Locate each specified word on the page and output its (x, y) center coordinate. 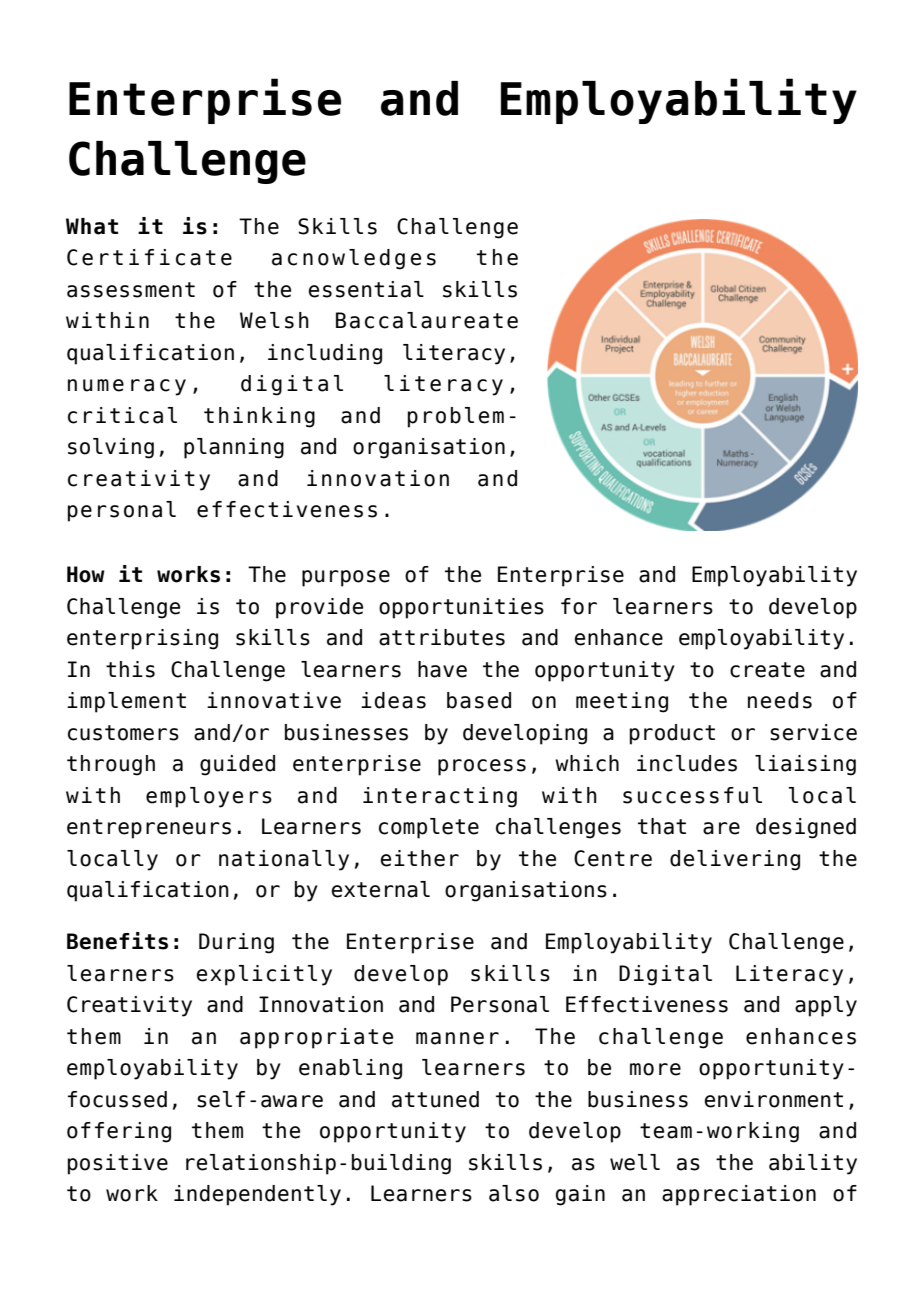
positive (118, 1164)
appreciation (739, 1195)
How (86, 574)
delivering (735, 860)
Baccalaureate (427, 320)
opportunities (461, 608)
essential (366, 289)
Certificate (149, 257)
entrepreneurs (149, 829)
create (767, 670)
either (420, 858)
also (514, 1193)
